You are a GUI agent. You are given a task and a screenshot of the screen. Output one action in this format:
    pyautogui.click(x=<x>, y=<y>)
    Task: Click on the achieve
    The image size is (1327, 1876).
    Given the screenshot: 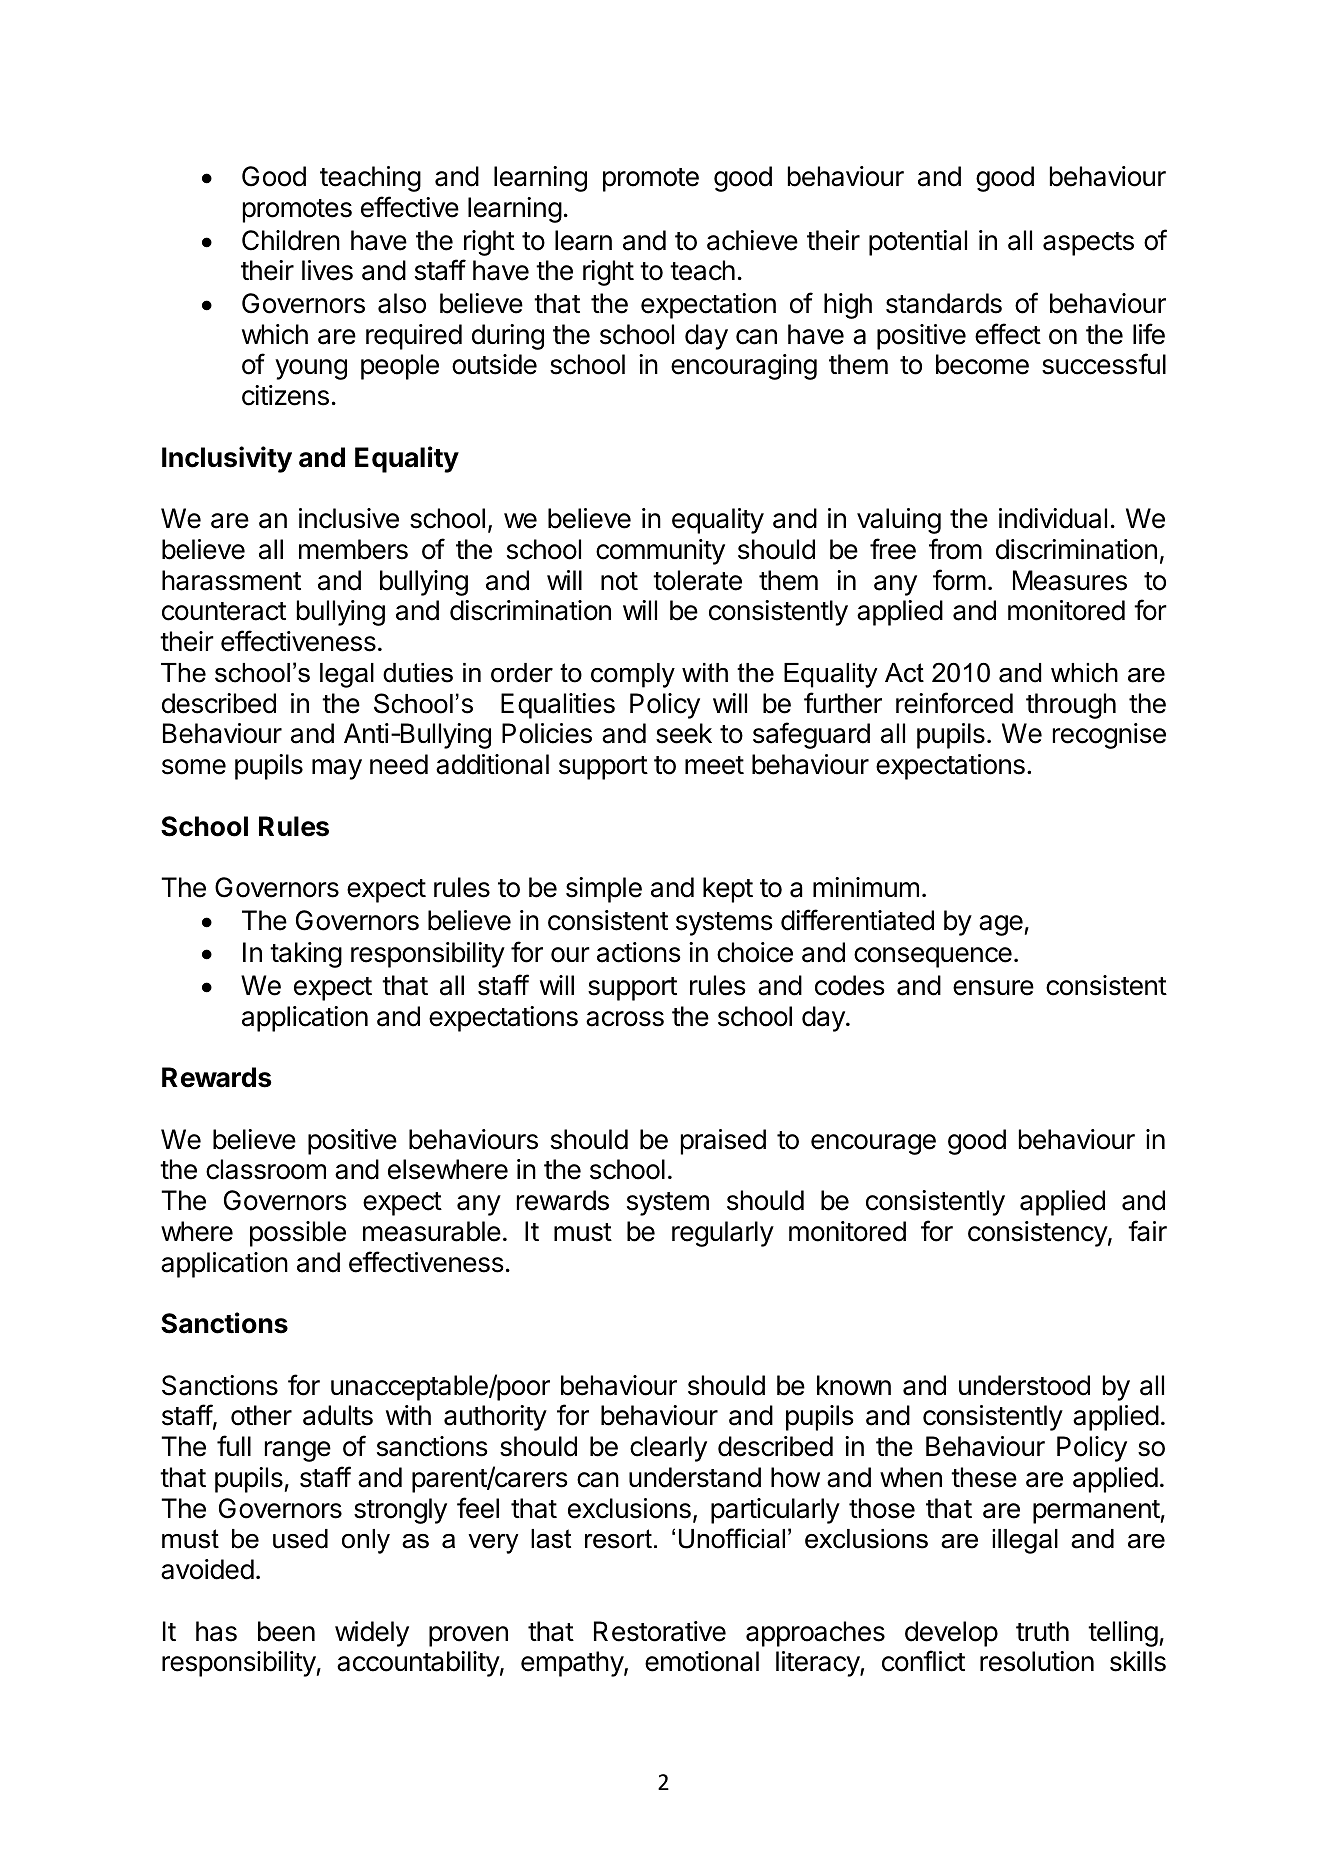 What is the action you would take?
    pyautogui.click(x=752, y=240)
